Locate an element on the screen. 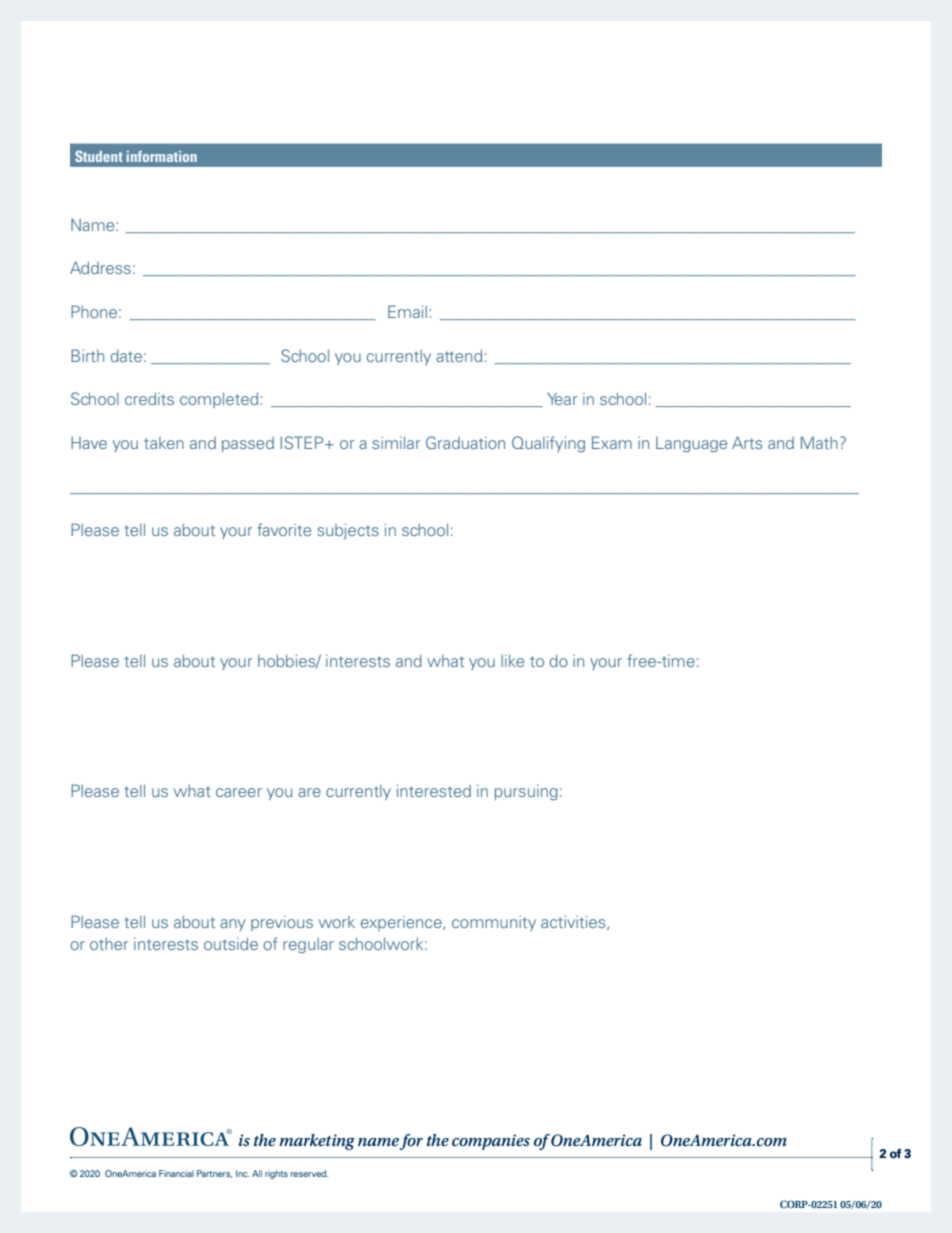 The image size is (952, 1233). Email is located at coordinates (407, 311).
